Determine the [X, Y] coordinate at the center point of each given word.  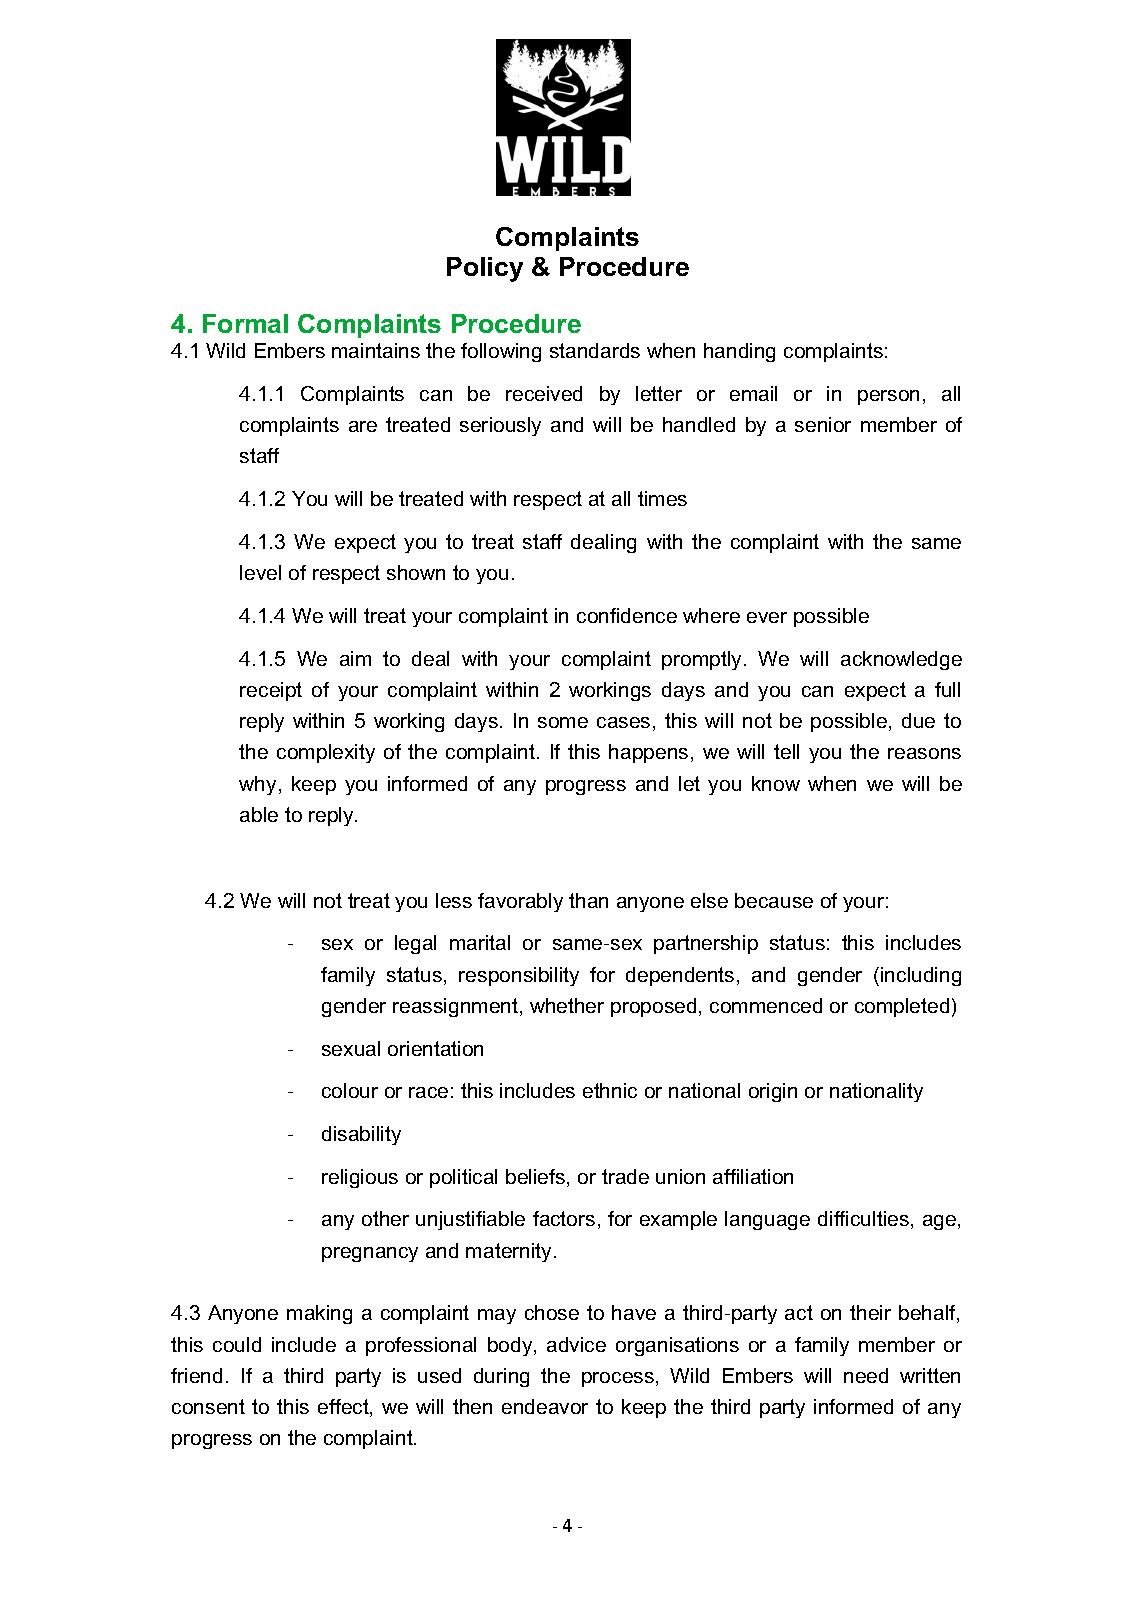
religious [360, 1178]
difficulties [863, 1218]
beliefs [537, 1178]
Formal [245, 323]
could [237, 1344]
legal [415, 944]
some [563, 722]
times [662, 498]
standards [595, 350]
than [588, 900]
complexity [326, 753]
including [921, 976]
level [260, 572]
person [888, 397]
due [918, 720]
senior [823, 424]
